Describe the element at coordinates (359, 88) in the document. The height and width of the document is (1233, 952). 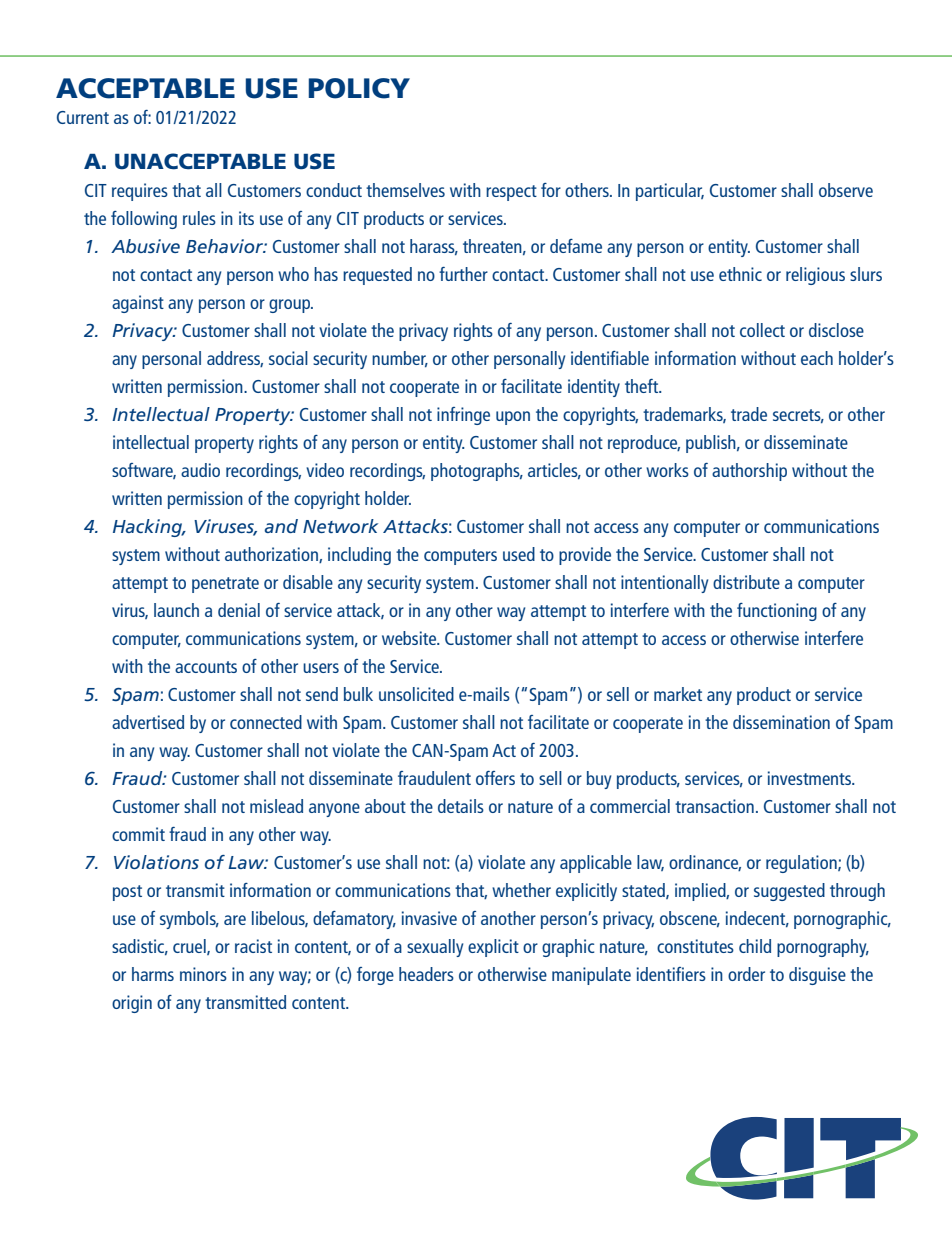
I see `POLICY` at that location.
